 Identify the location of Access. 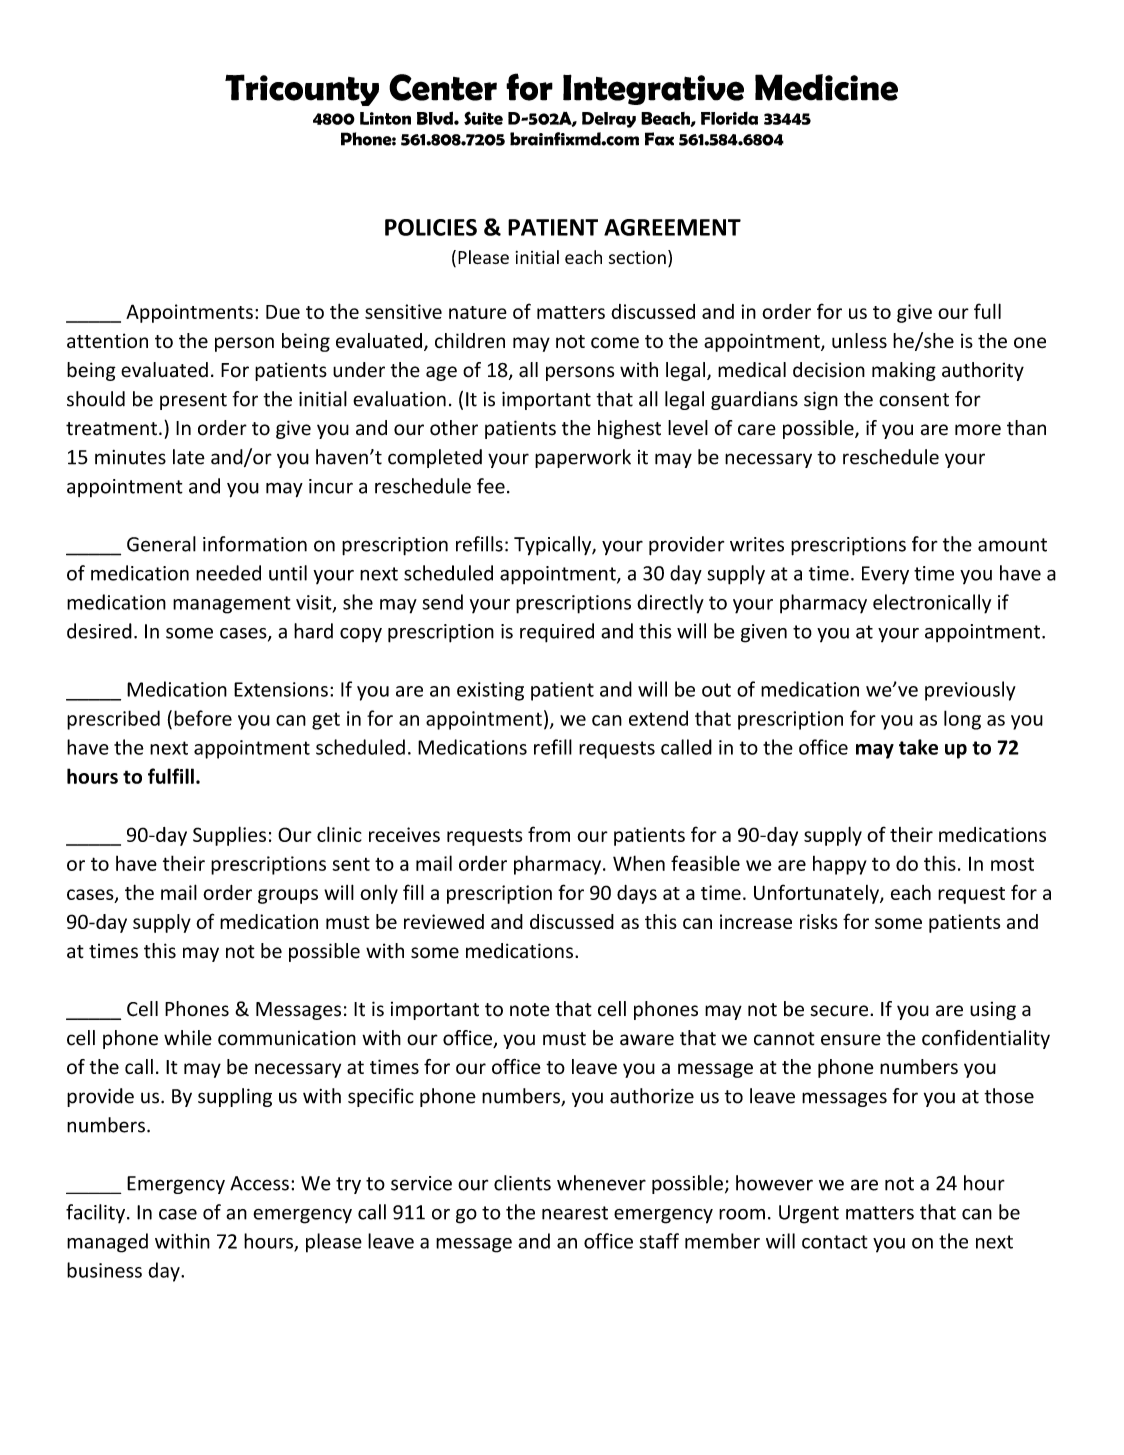
(259, 1183).
